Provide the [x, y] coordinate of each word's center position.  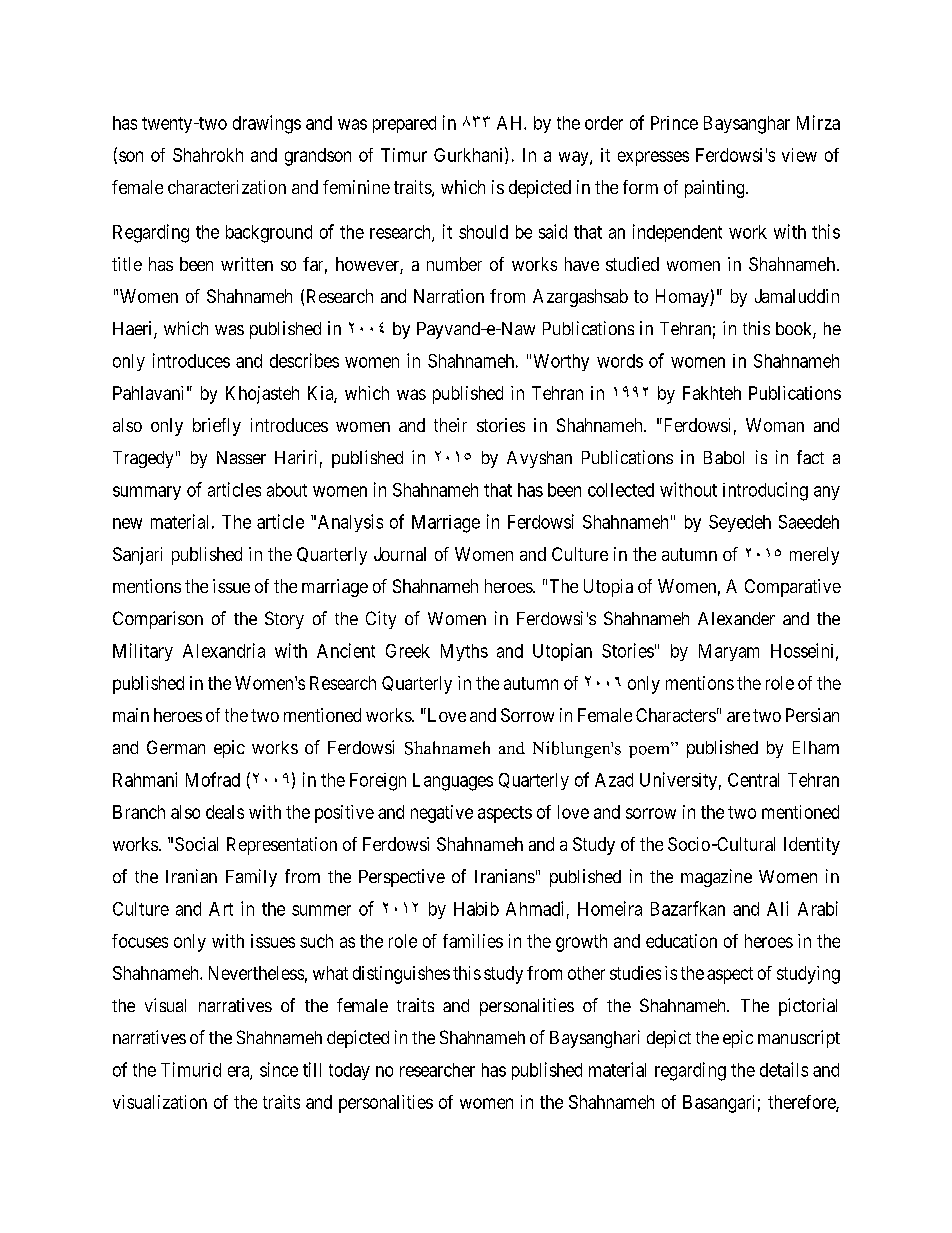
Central [753, 780]
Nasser [241, 457]
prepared [404, 124]
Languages [453, 782]
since [279, 1069]
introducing [765, 491]
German [176, 747]
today [349, 1071]
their [450, 425]
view [799, 155]
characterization [227, 187]
